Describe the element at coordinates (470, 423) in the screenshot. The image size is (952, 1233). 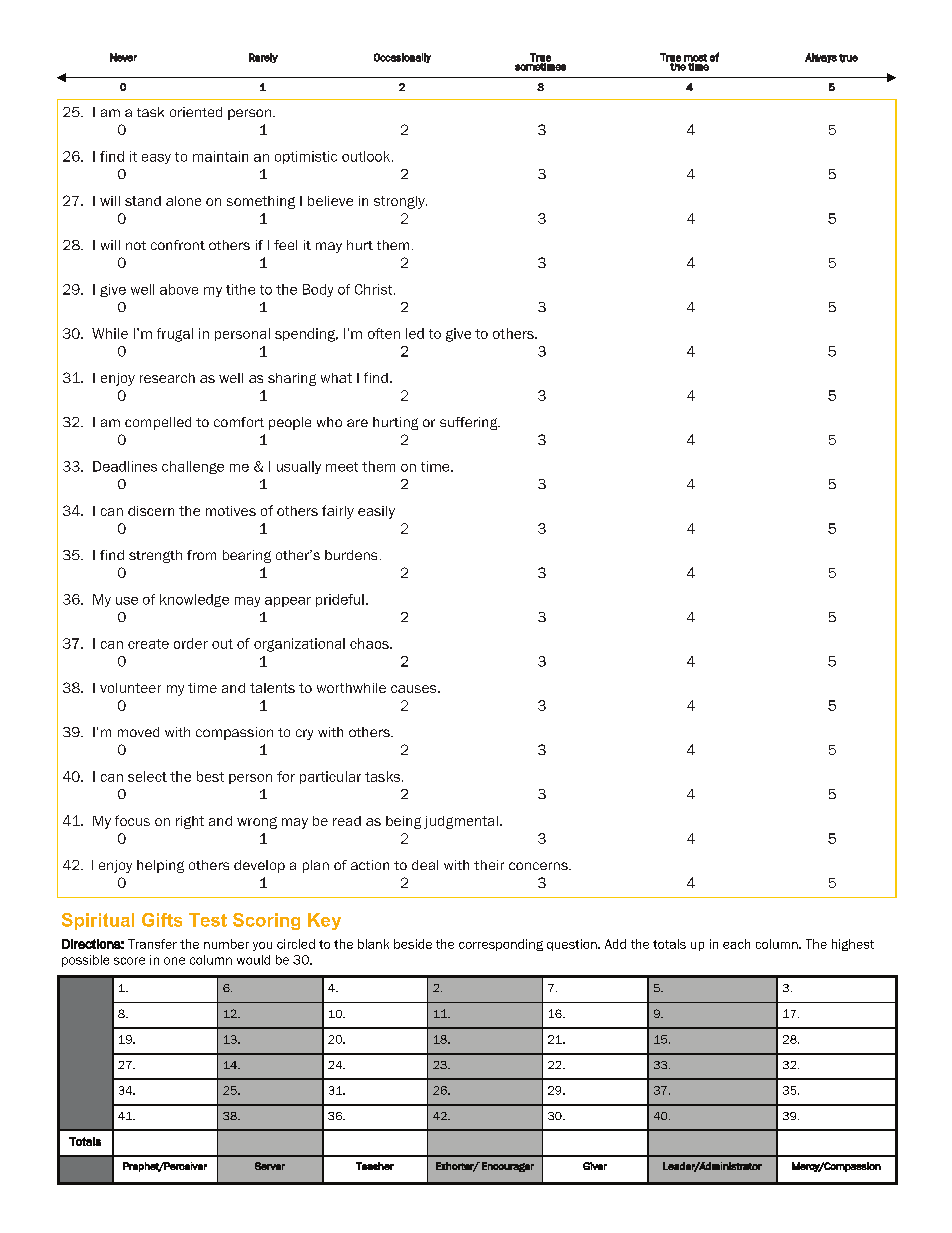
I see `suffering` at that location.
